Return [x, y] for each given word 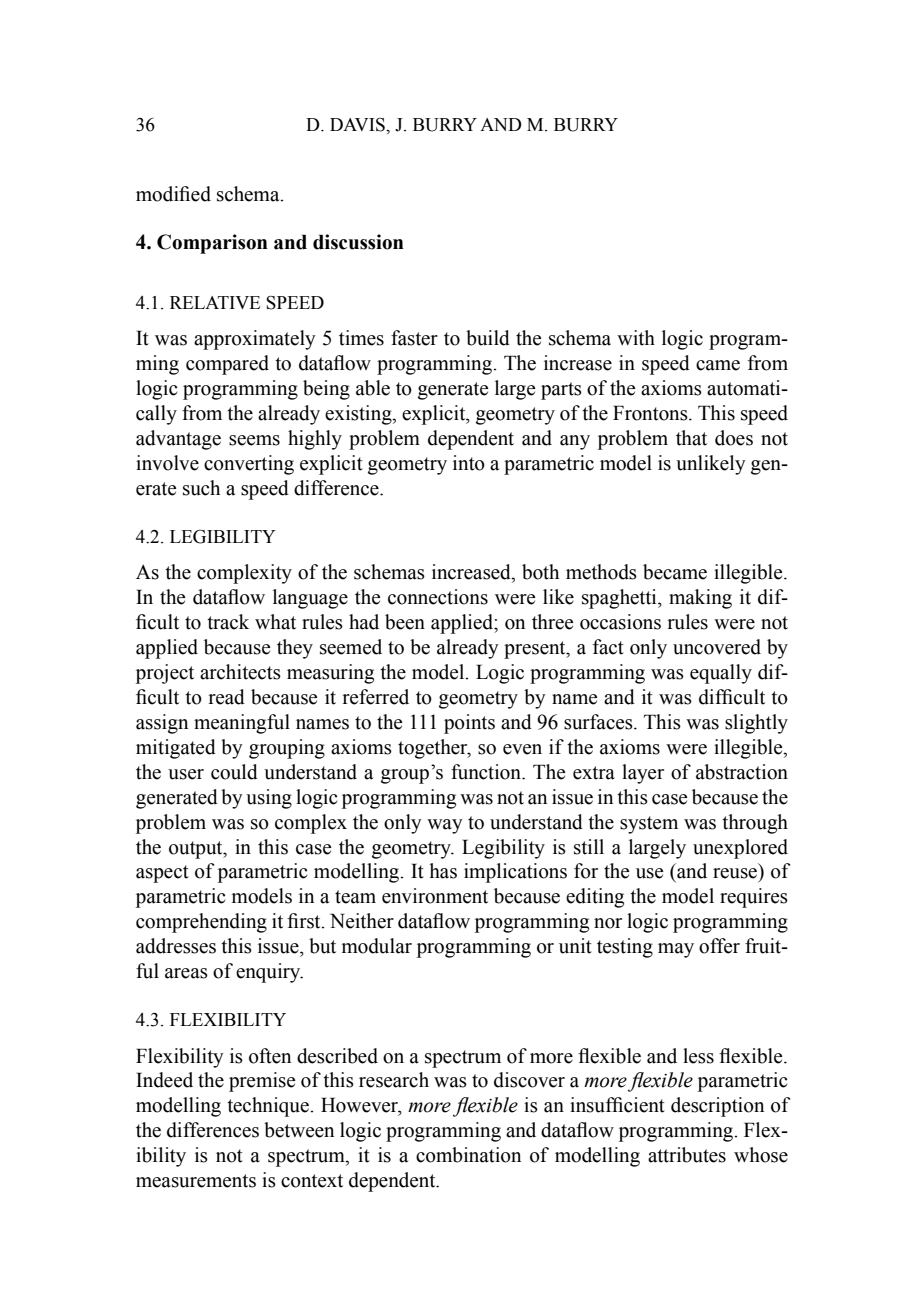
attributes [687, 1155]
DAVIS [358, 125]
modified [173, 194]
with [636, 338]
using [269, 799]
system [649, 825]
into [469, 463]
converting [249, 465]
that [691, 438]
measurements [196, 1181]
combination [468, 1155]
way [445, 826]
